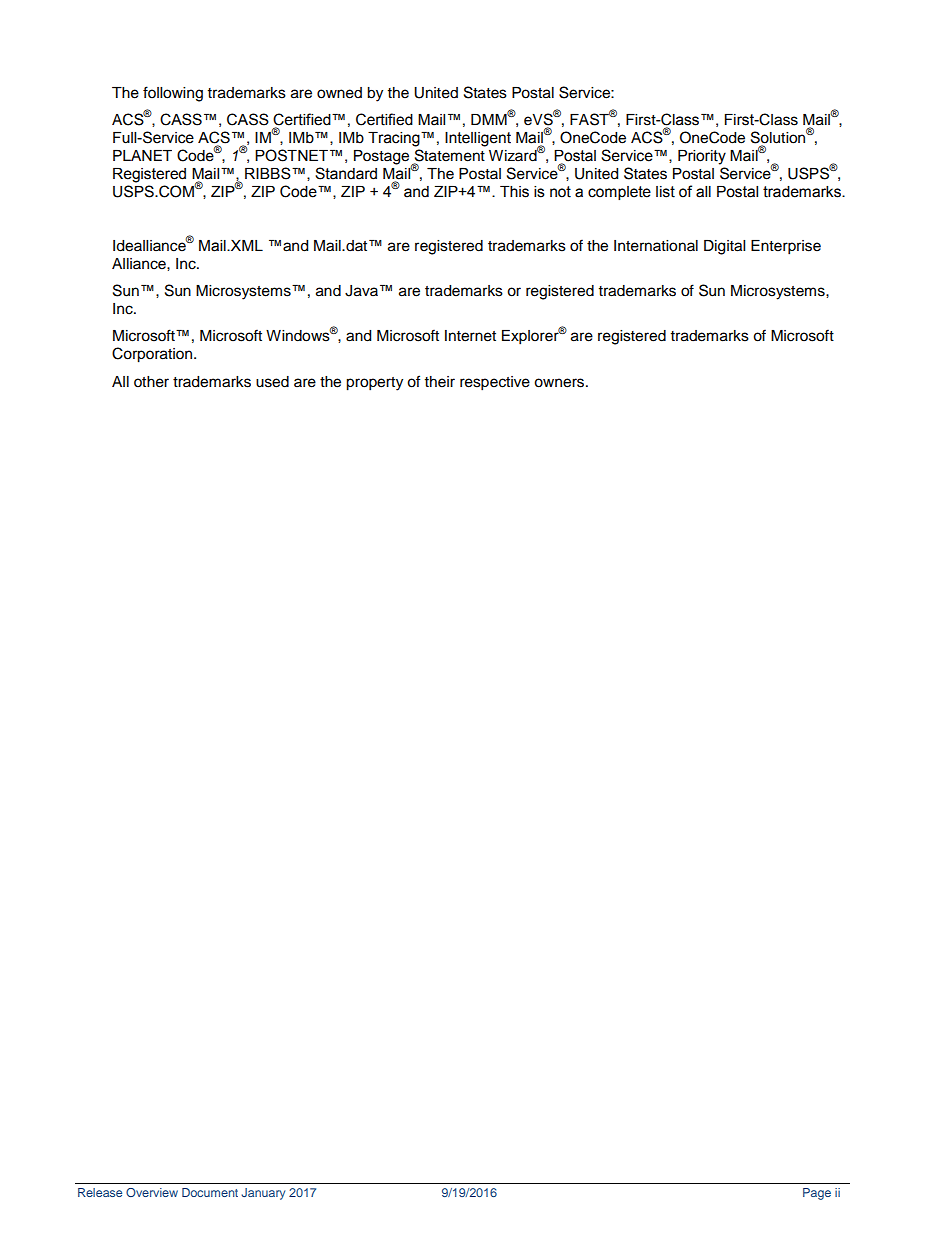  What do you see at coordinates (495, 383) in the document?
I see `respective` at bounding box center [495, 383].
